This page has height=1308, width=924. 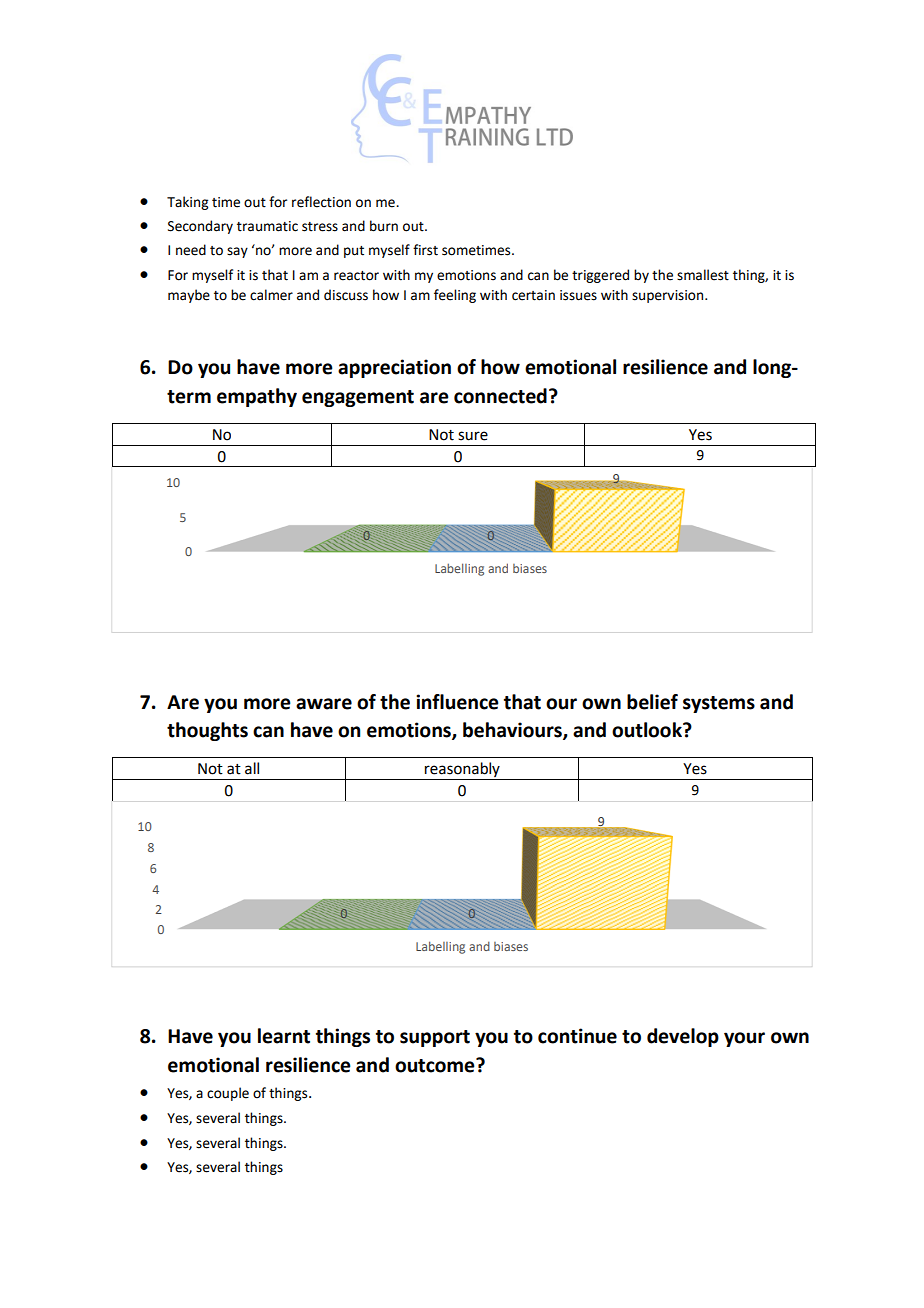 I want to click on aware, so click(x=324, y=704).
